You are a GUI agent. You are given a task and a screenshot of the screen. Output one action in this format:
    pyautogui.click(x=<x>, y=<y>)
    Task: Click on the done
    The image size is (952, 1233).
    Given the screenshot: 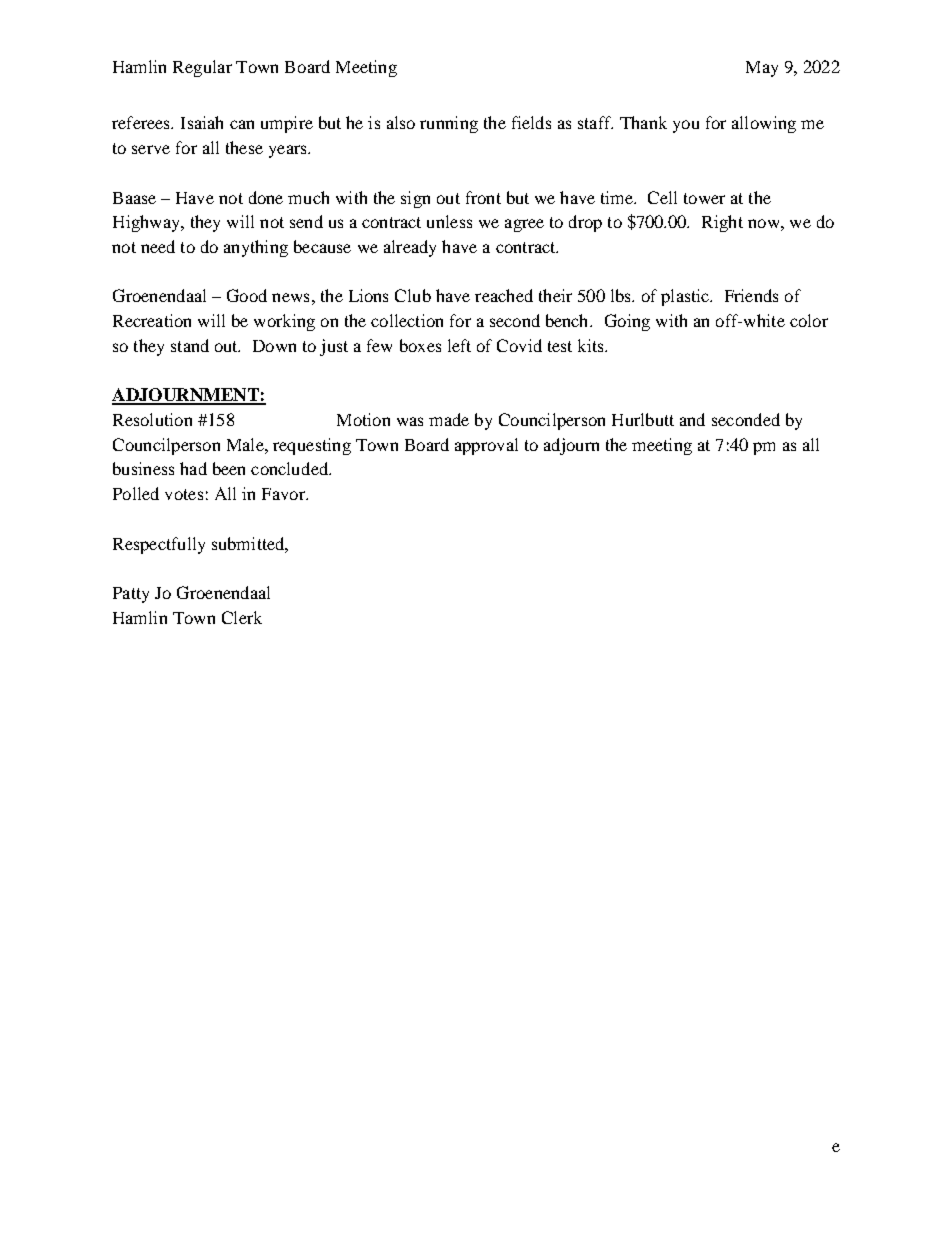 What is the action you would take?
    pyautogui.click(x=266, y=197)
